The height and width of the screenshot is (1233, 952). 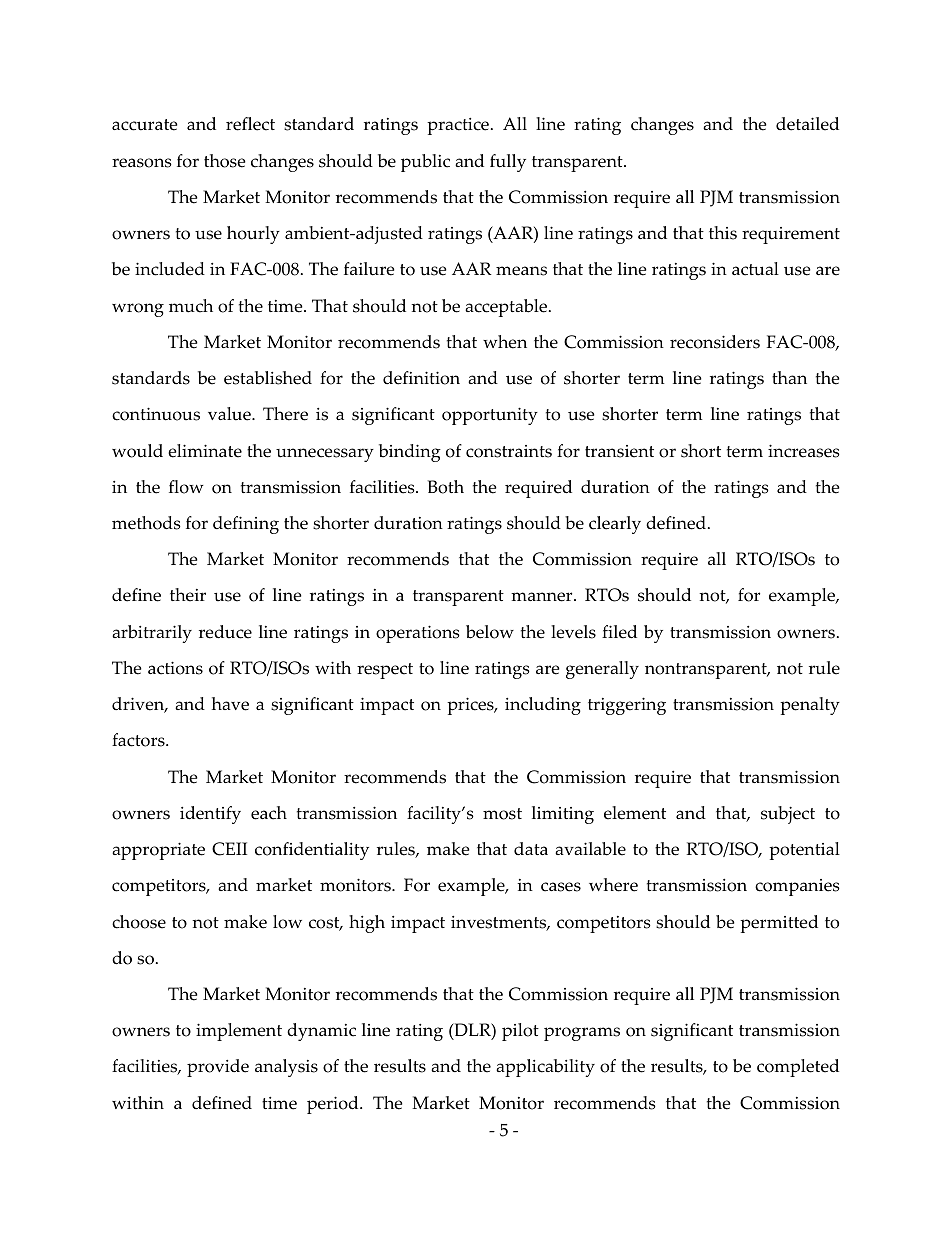 I want to click on fully, so click(x=508, y=163).
